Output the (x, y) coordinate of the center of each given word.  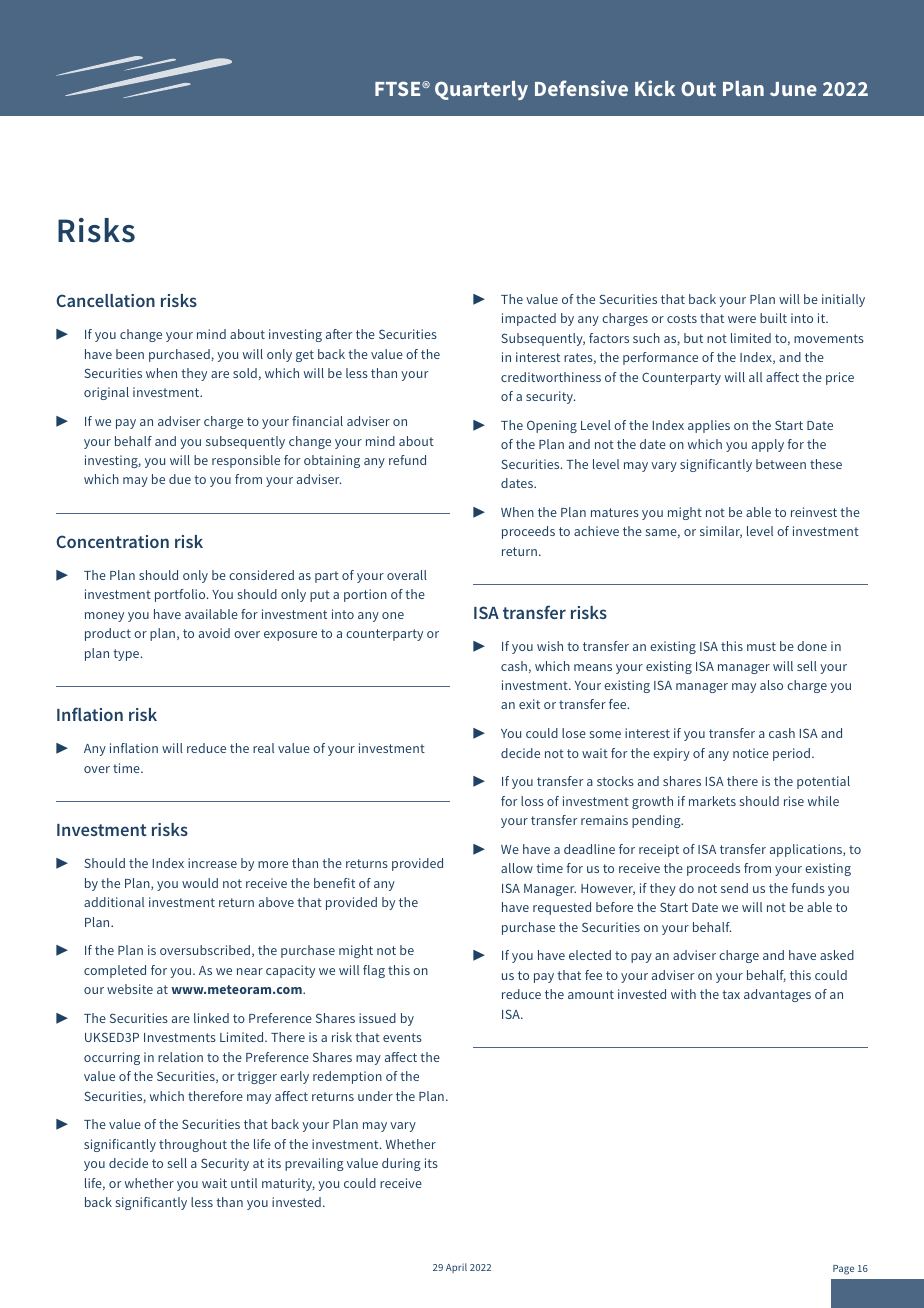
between (781, 464)
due (180, 479)
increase (212, 863)
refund (407, 460)
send (734, 888)
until (244, 1183)
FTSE (399, 88)
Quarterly (481, 90)
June (793, 89)
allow (517, 868)
